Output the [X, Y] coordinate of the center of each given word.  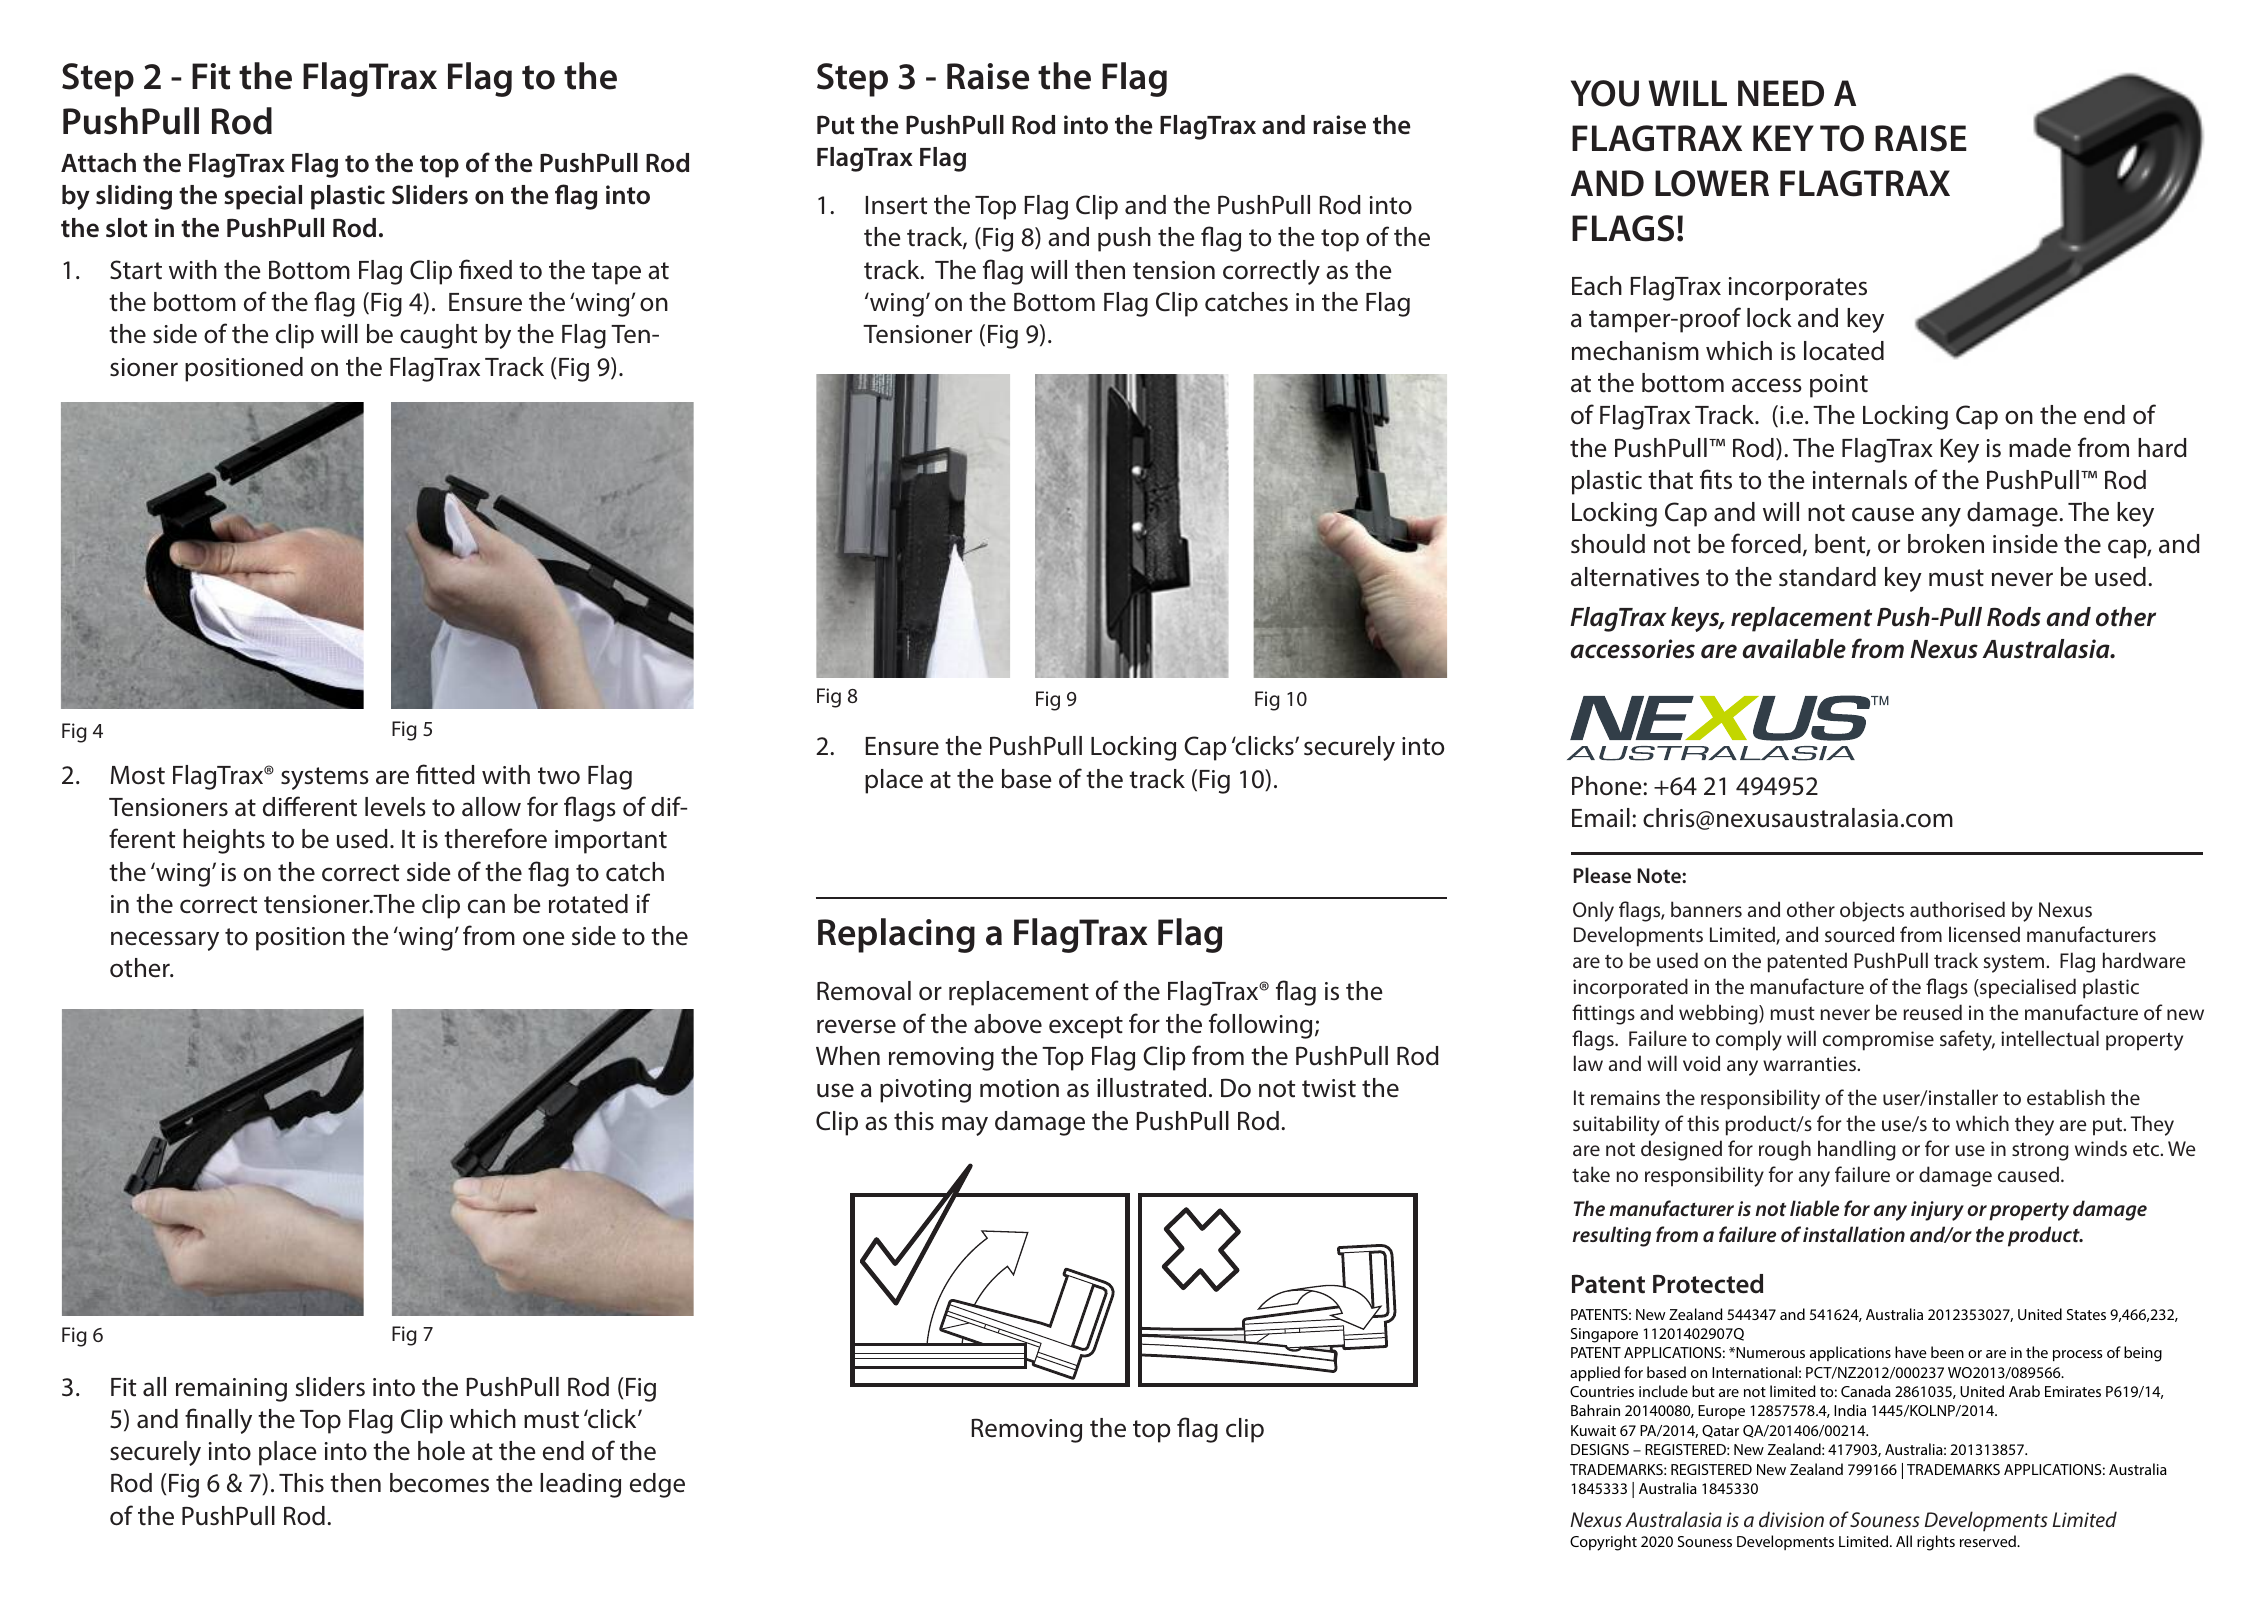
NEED [1781, 93]
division [1791, 1519]
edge [657, 1485]
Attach [98, 163]
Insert [896, 205]
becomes [439, 1483]
